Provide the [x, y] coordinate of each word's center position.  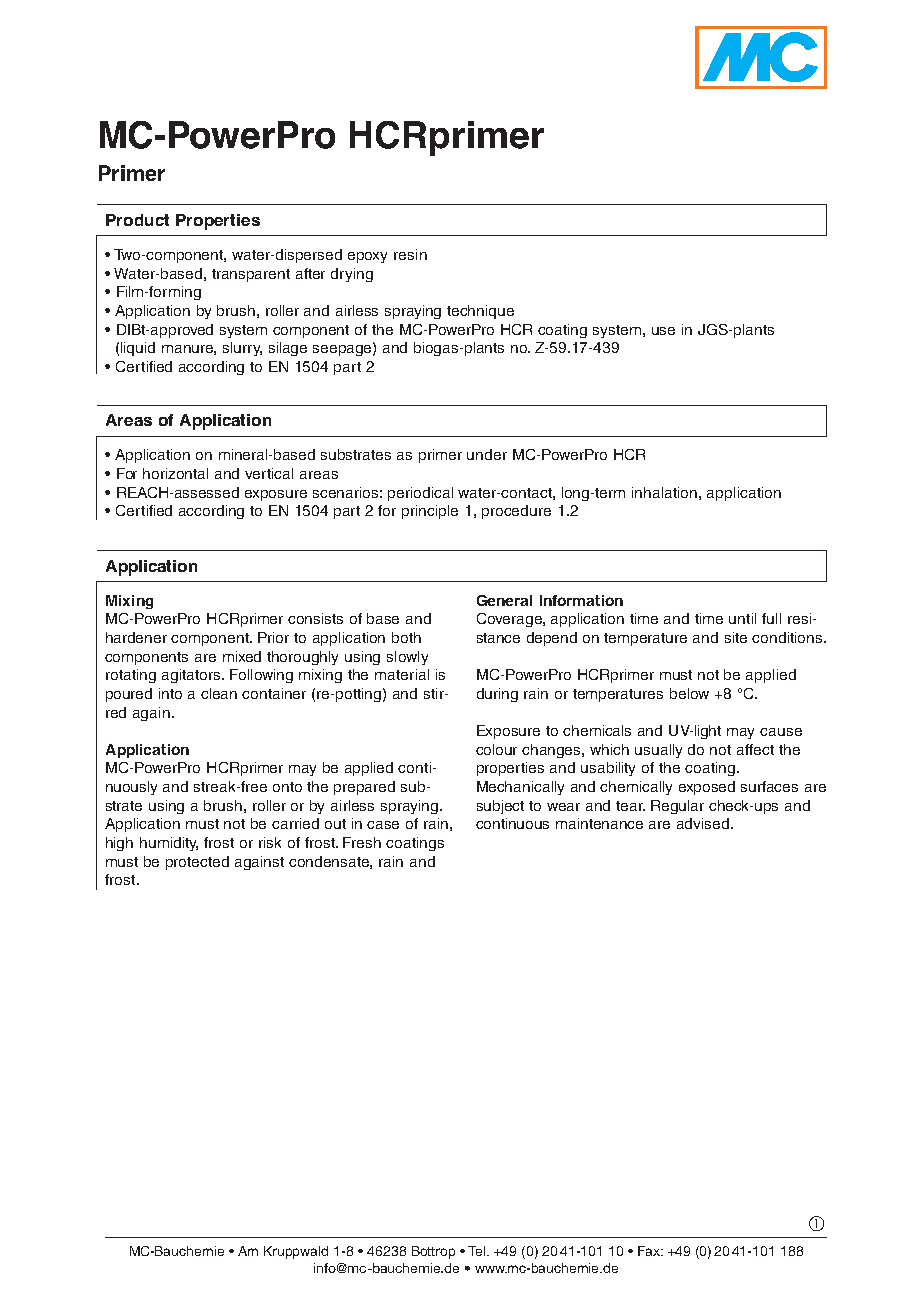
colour [496, 749]
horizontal [175, 473]
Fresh [362, 842]
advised [704, 823]
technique [480, 312]
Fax [650, 1251]
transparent [251, 275]
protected [197, 863]
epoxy [367, 257]
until [742, 618]
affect [755, 749]
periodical [420, 494]
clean [219, 693]
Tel [478, 1251]
